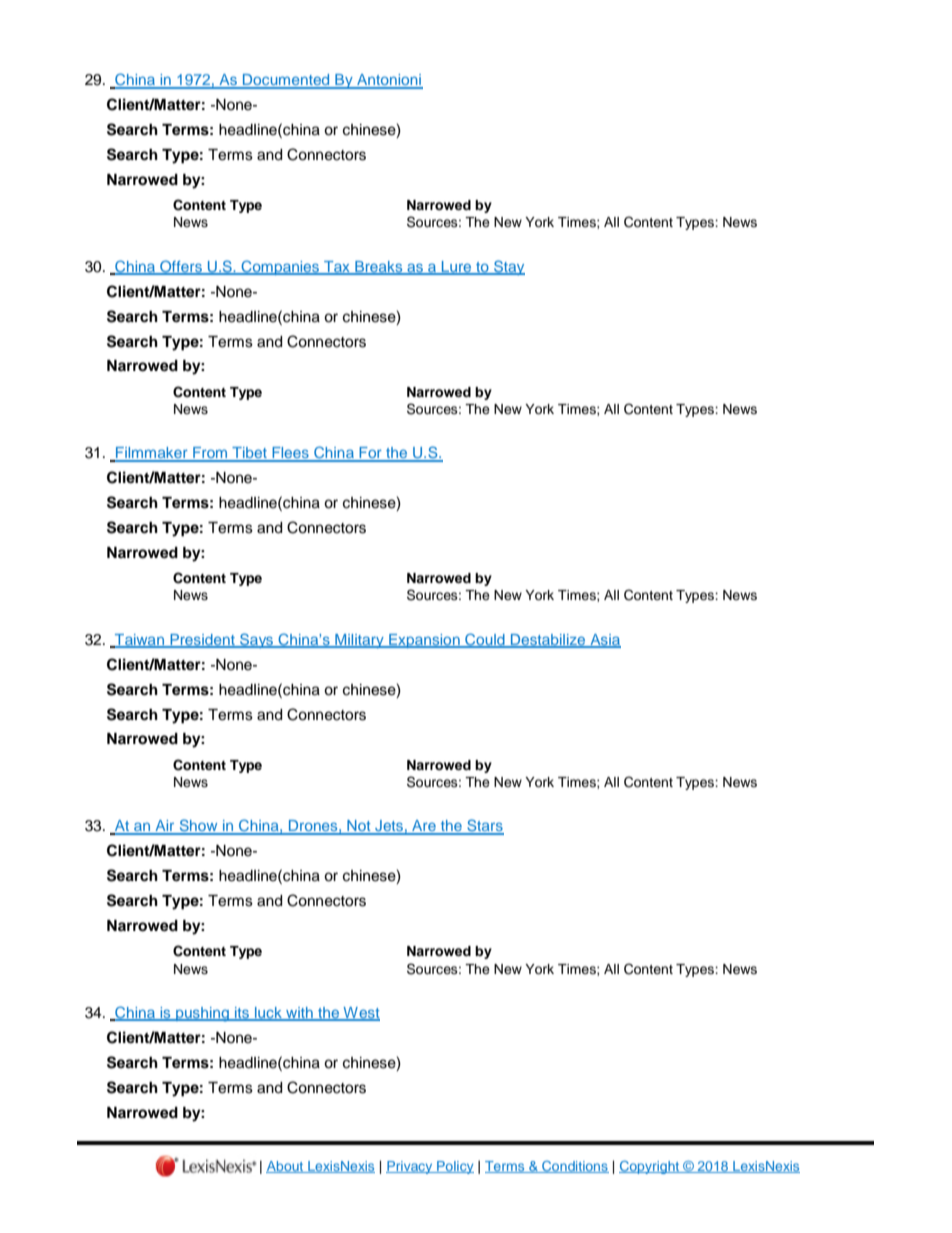  What do you see at coordinates (370, 454) in the image?
I see `For` at bounding box center [370, 454].
